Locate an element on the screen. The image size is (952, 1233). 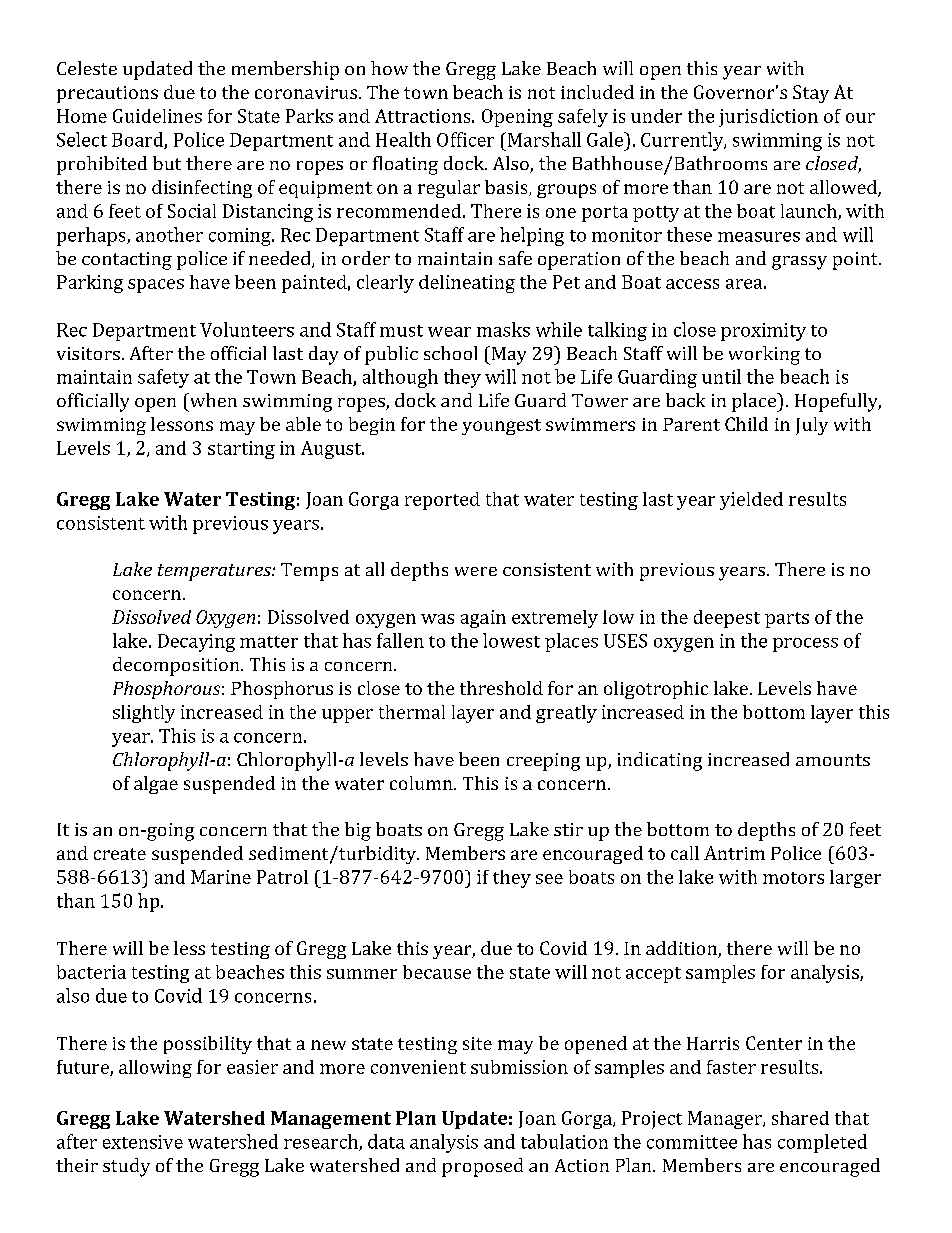
jurisdiction is located at coordinates (768, 118).
